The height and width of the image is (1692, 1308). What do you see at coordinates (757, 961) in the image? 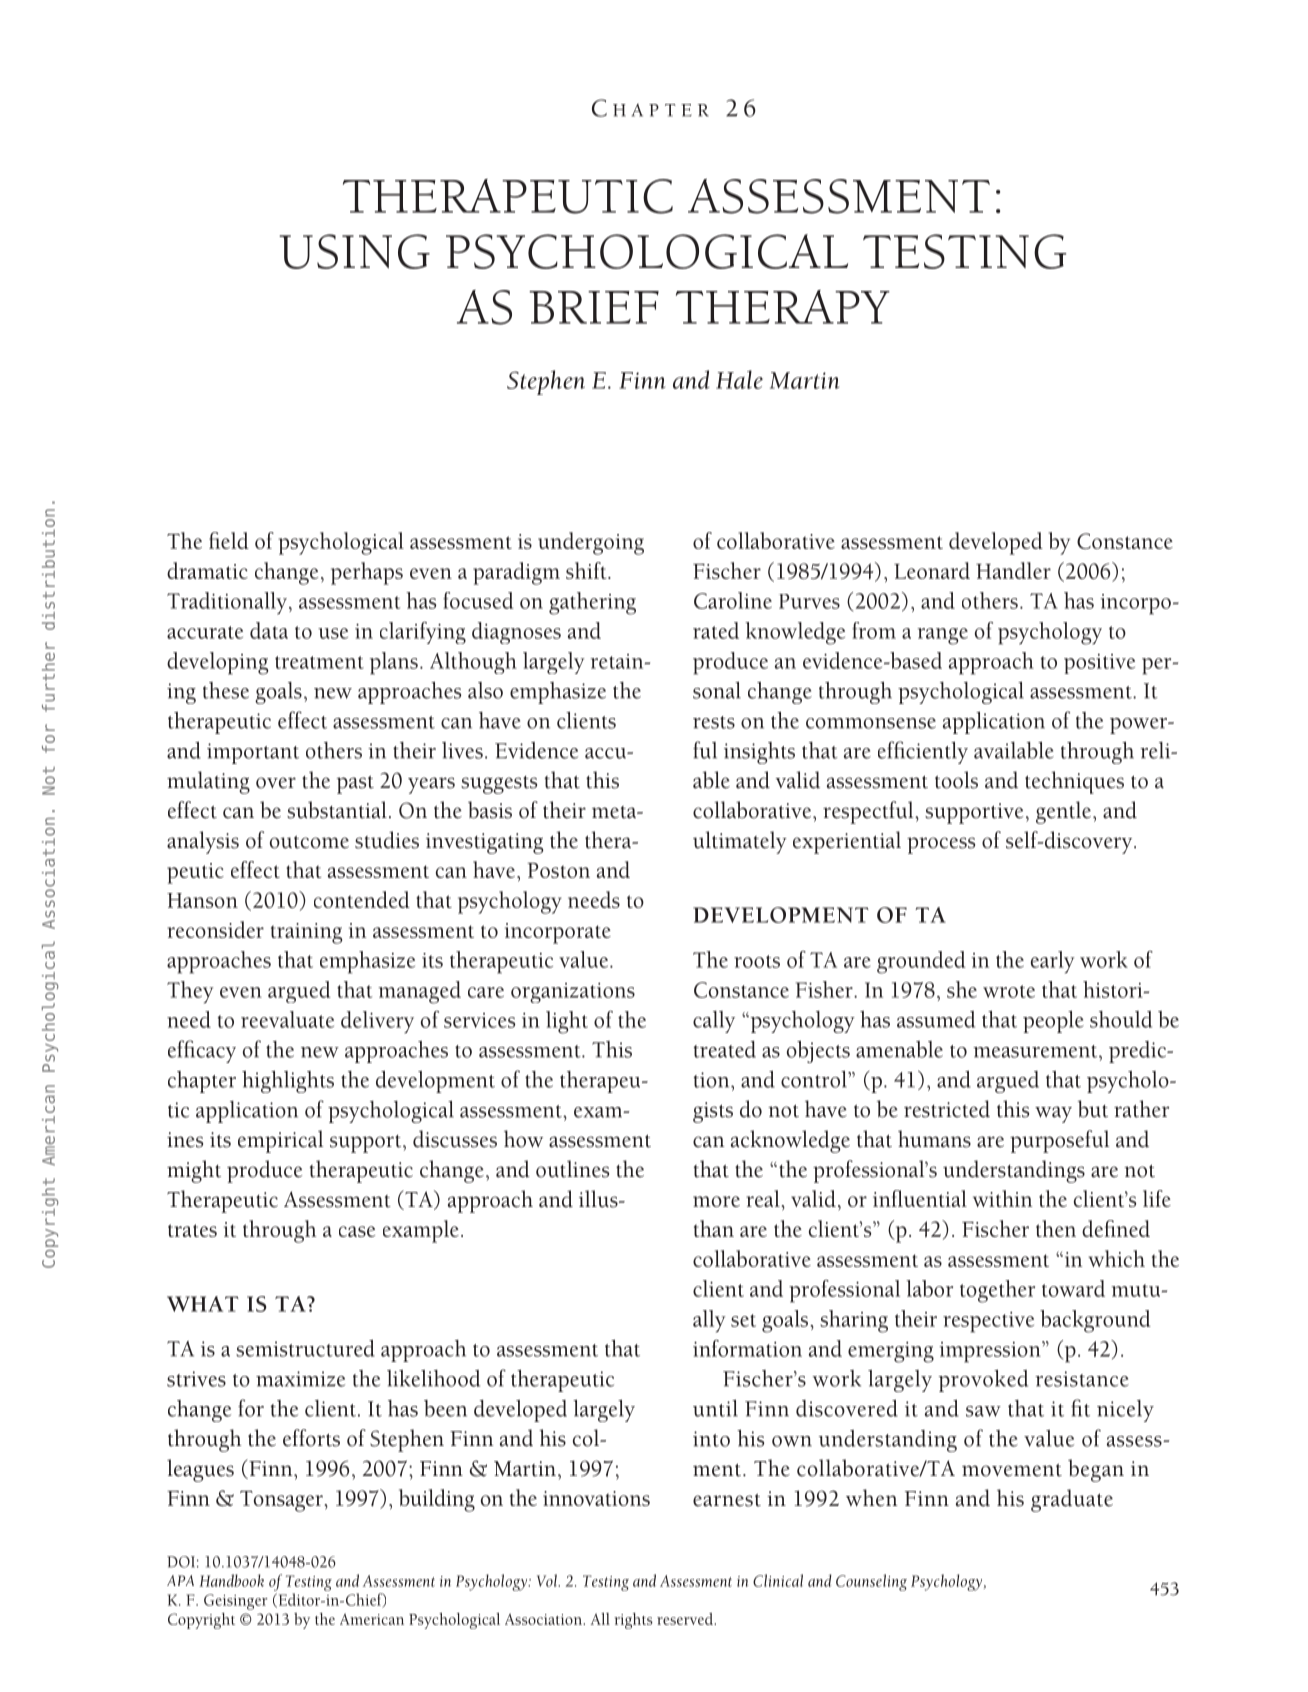
I see `roots` at bounding box center [757, 961].
